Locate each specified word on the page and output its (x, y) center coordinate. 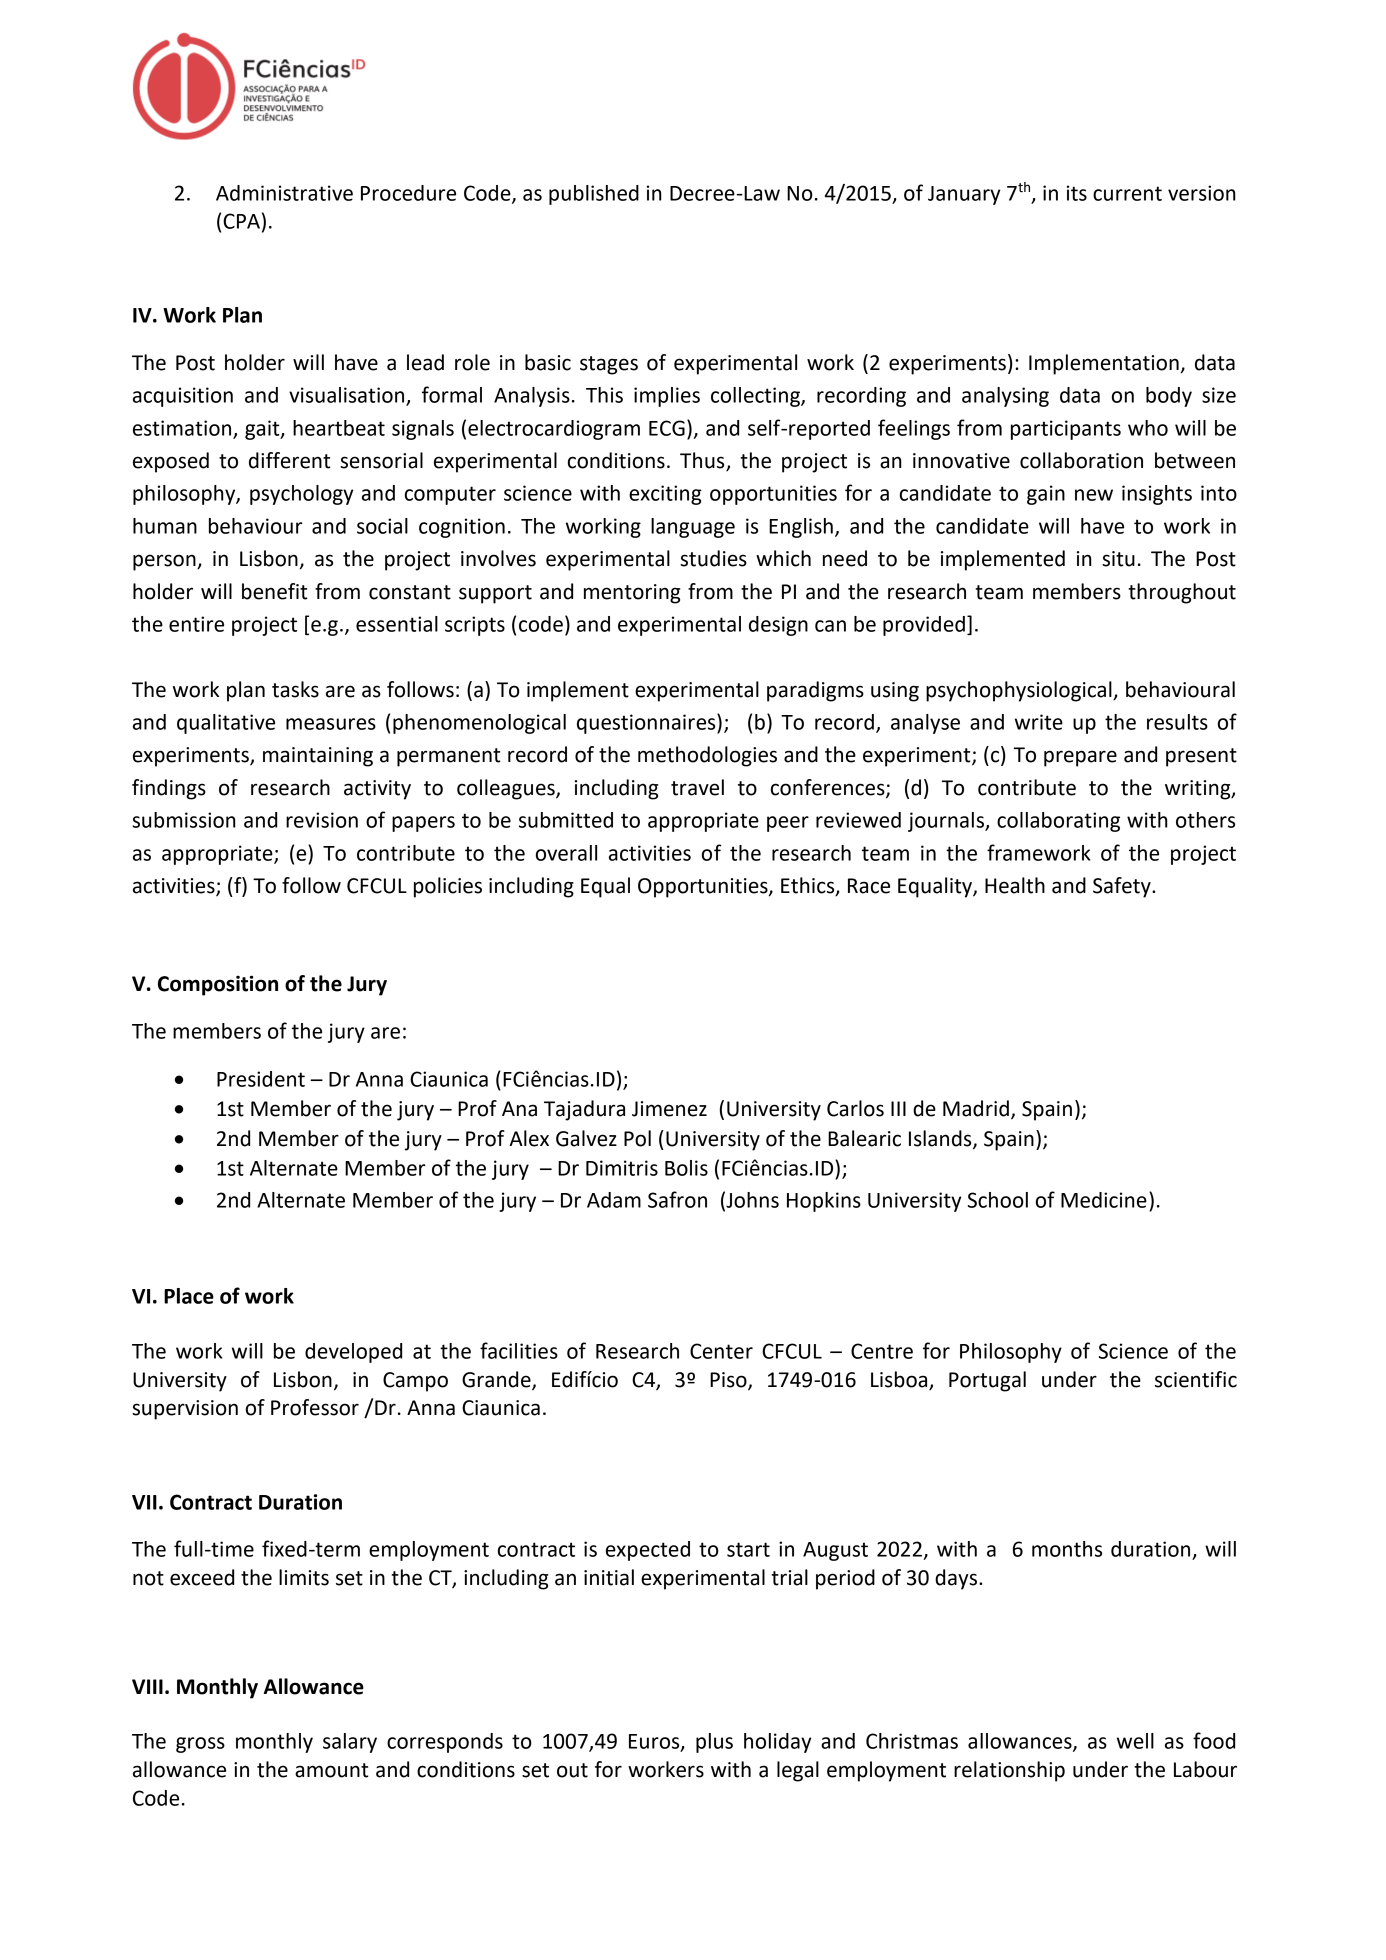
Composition (218, 985)
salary (350, 1743)
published (594, 195)
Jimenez (669, 1109)
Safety (1123, 887)
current (1127, 193)
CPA (241, 221)
